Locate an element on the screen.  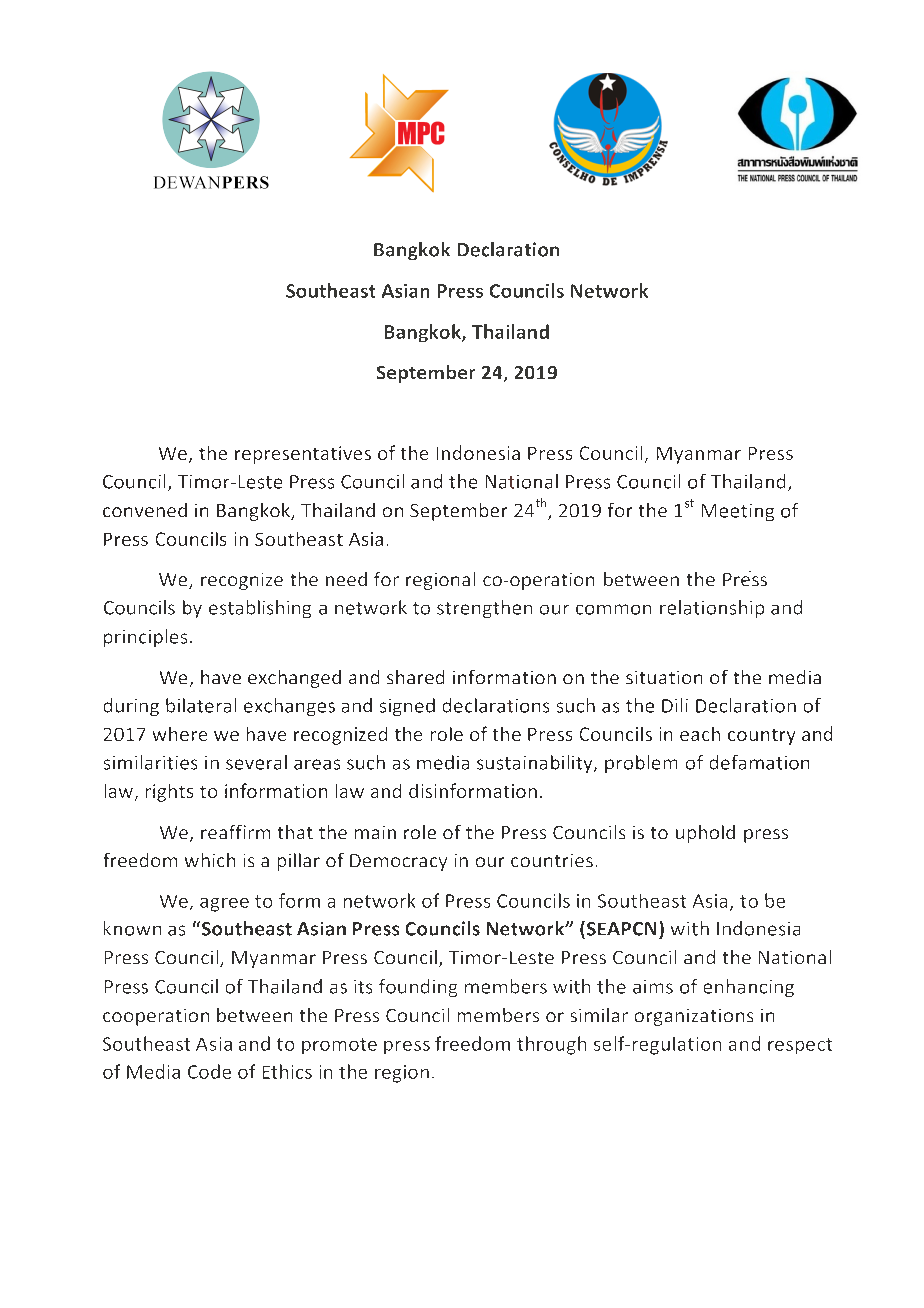
need is located at coordinates (346, 579).
